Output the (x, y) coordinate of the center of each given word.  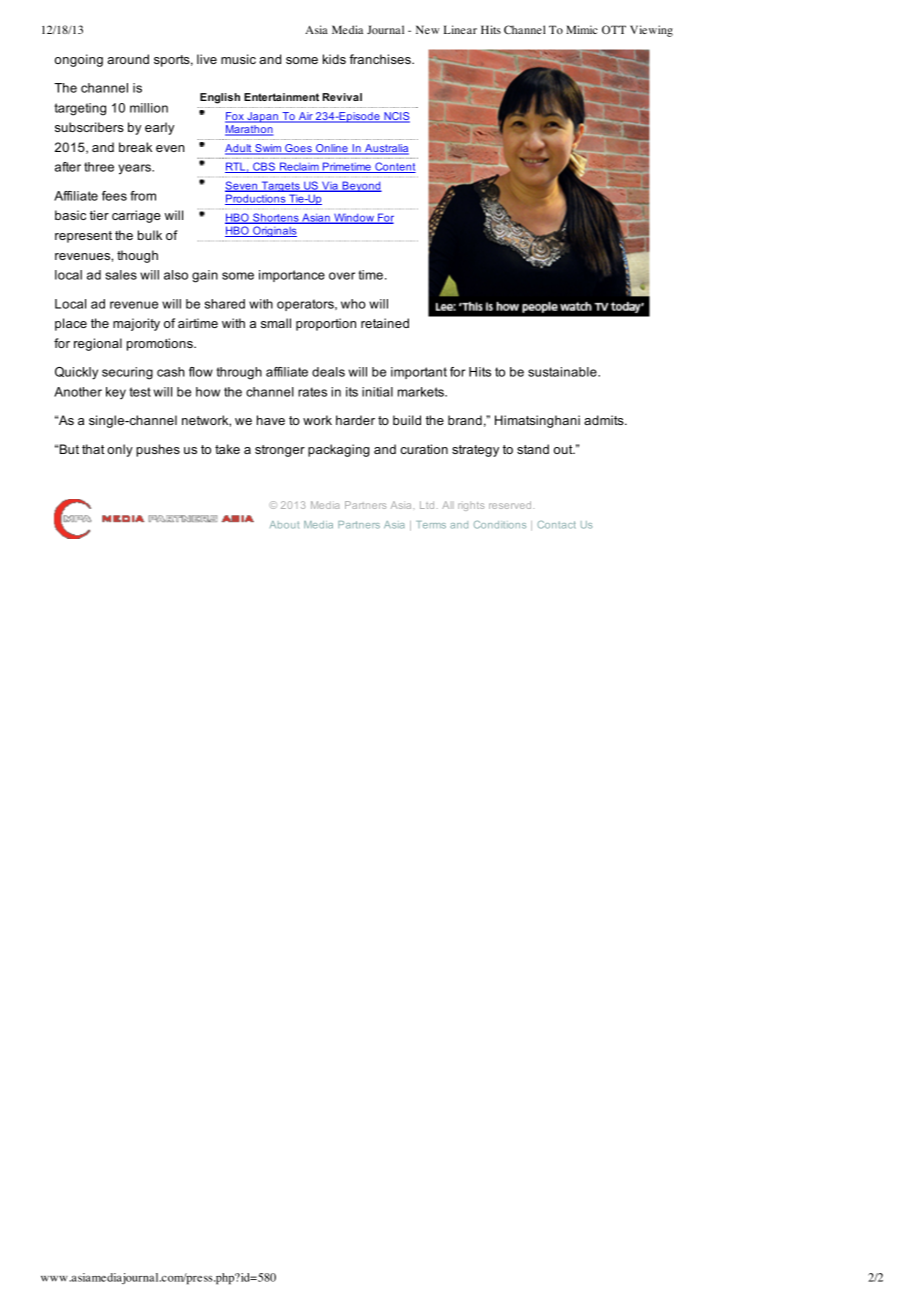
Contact (556, 525)
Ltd (427, 505)
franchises (381, 59)
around (128, 59)
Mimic (582, 29)
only (120, 450)
